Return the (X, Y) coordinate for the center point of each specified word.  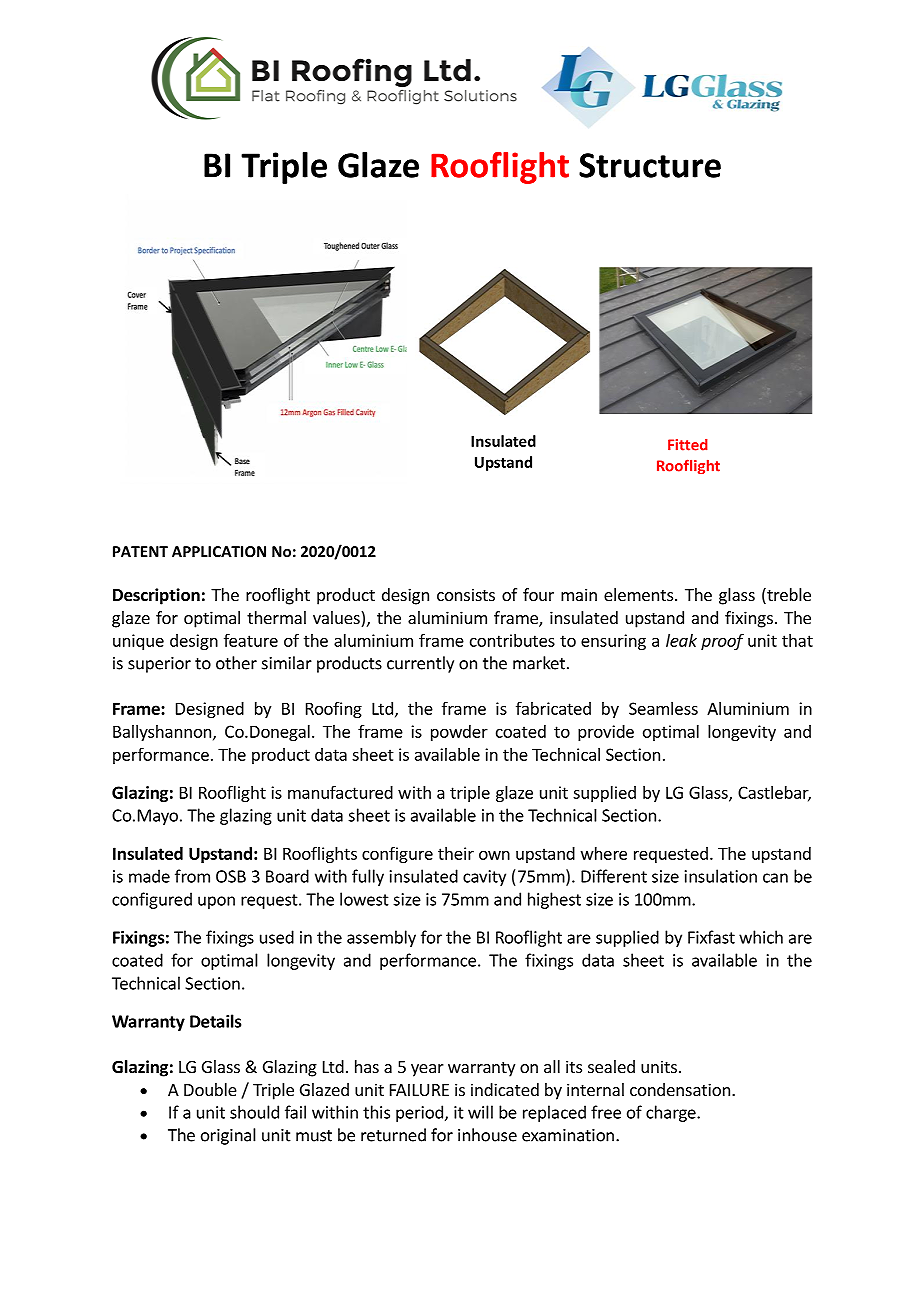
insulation (721, 876)
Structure (650, 165)
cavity (484, 878)
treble (788, 596)
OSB (231, 876)
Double (210, 1089)
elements (640, 594)
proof (722, 641)
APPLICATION (219, 551)
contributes (512, 640)
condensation (680, 1089)
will (480, 1112)
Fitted (688, 445)
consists (466, 594)
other (236, 663)
